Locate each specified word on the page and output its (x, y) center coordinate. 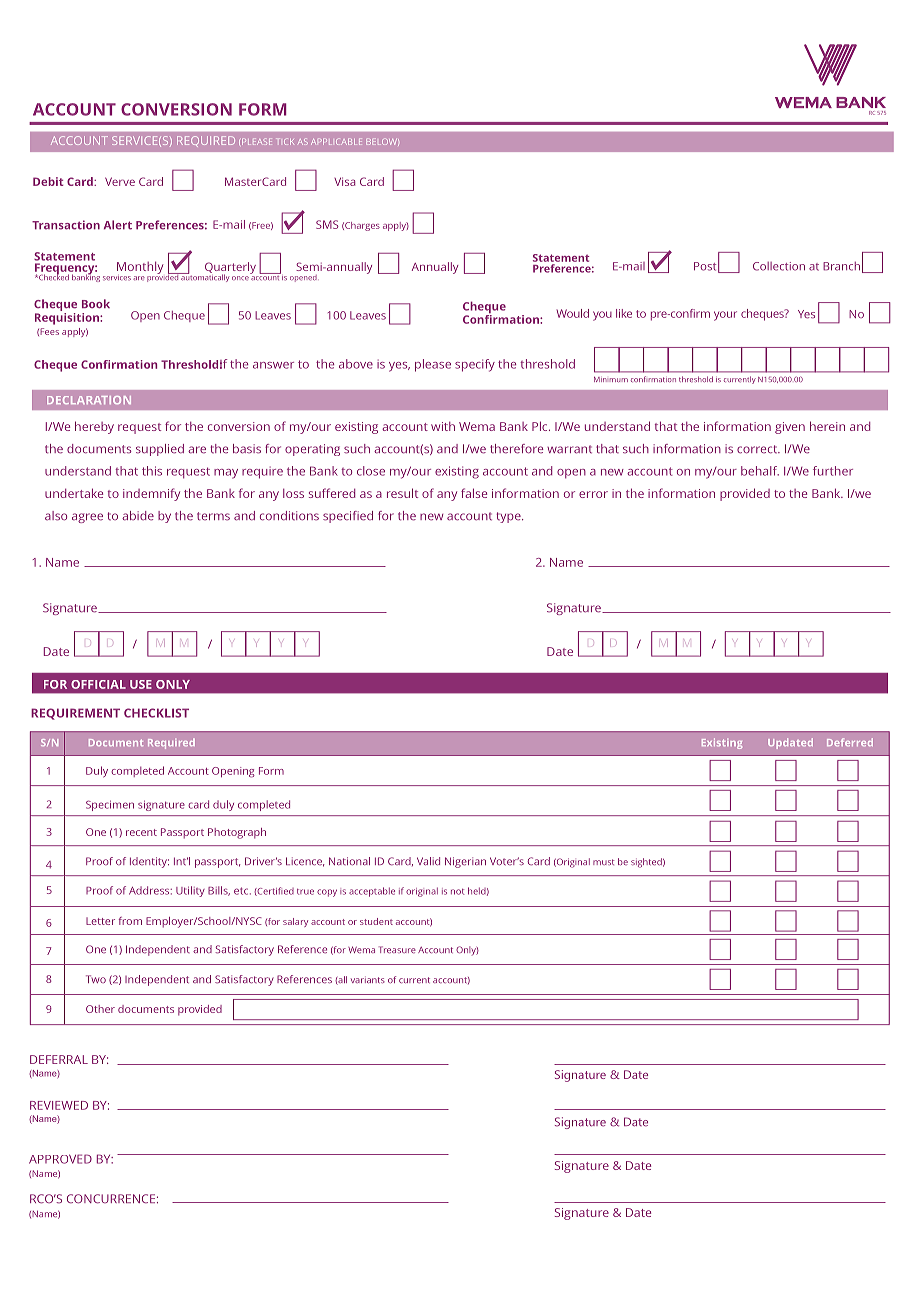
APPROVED (60, 1159)
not (458, 892)
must (604, 862)
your (725, 316)
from (130, 921)
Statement (561, 258)
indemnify (151, 494)
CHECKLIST (156, 713)
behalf (760, 471)
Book (96, 304)
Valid (428, 861)
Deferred (850, 742)
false (474, 493)
